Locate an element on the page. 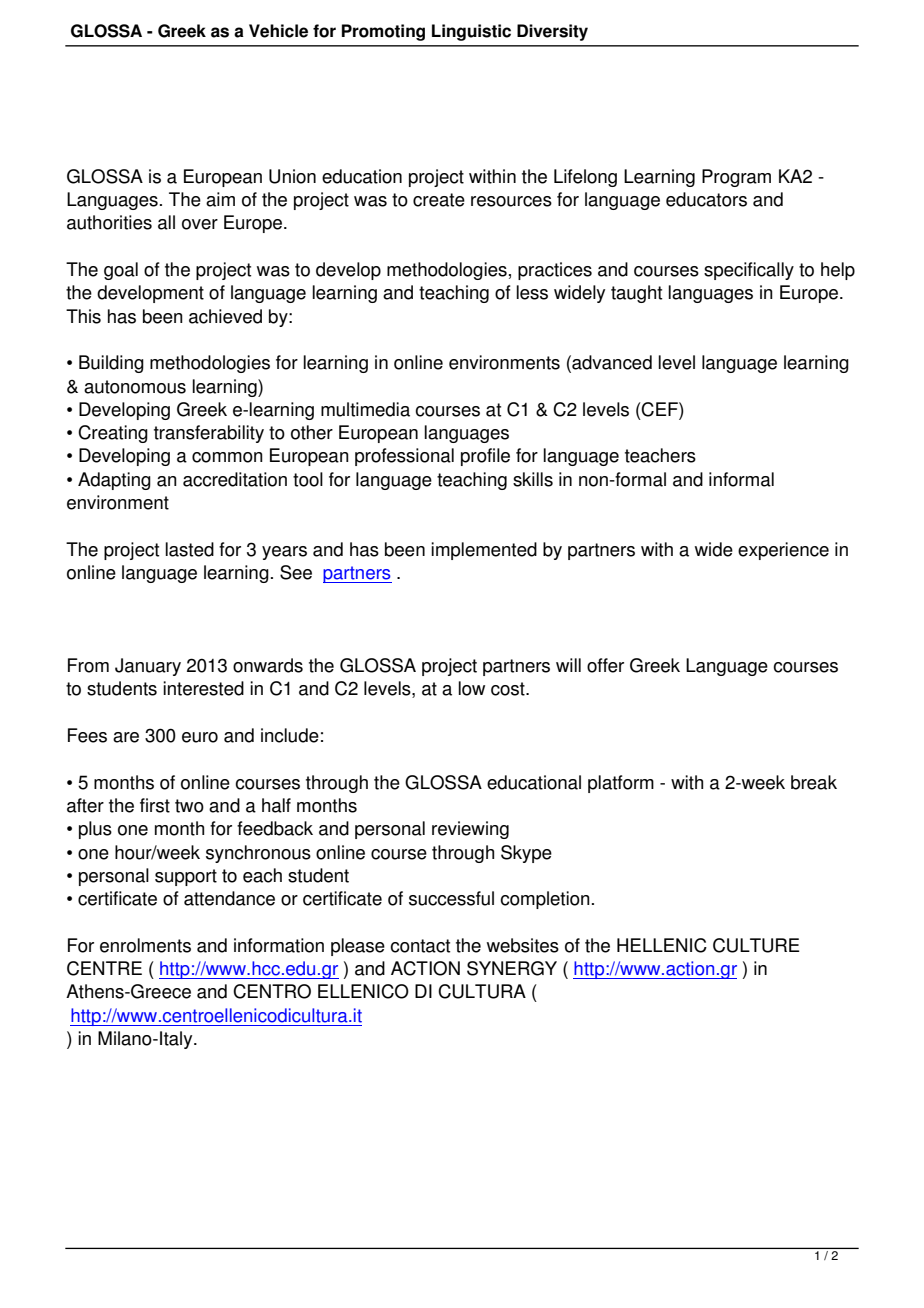  profile is located at coordinates (485, 457).
